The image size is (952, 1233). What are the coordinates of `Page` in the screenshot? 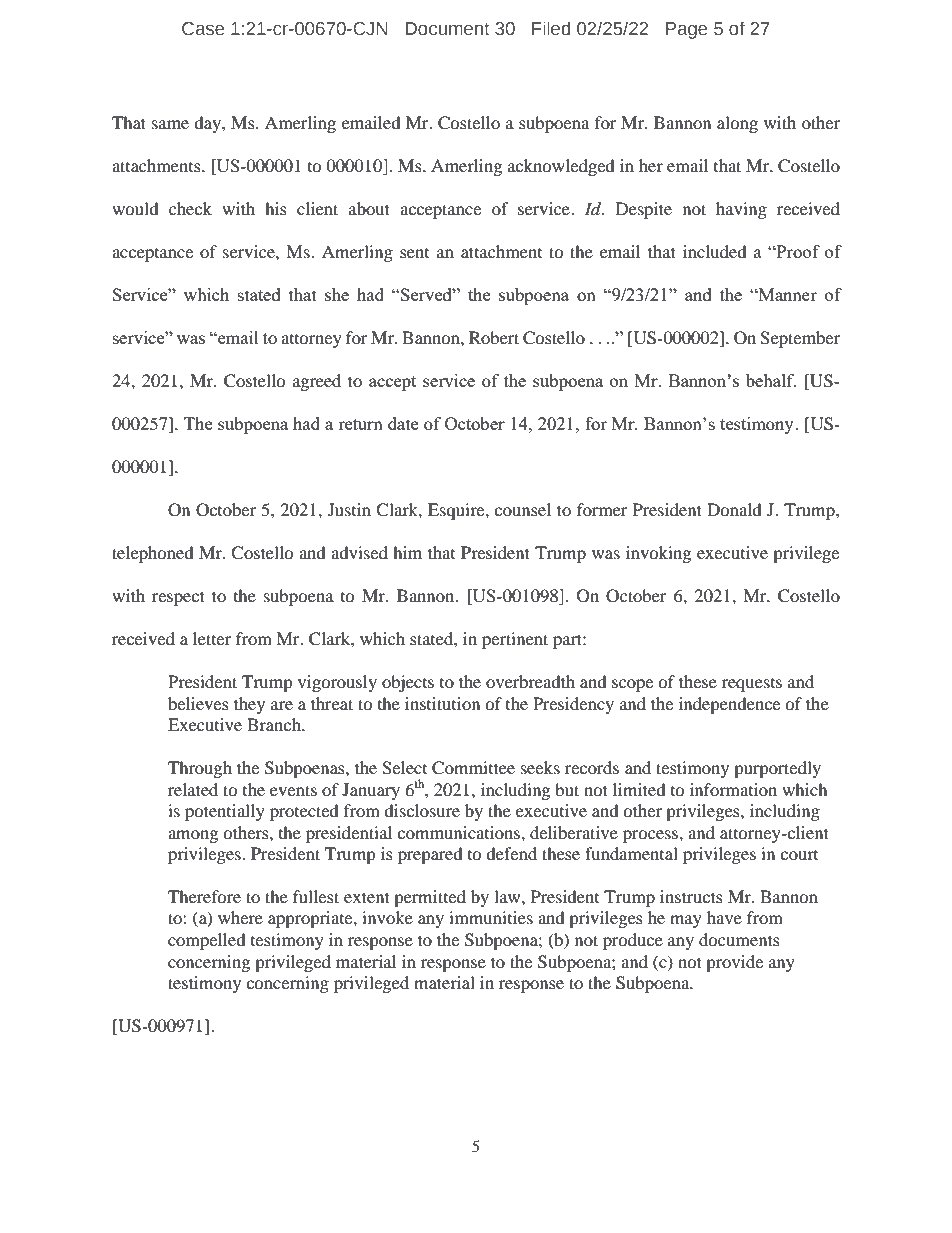 It's located at (686, 30).
